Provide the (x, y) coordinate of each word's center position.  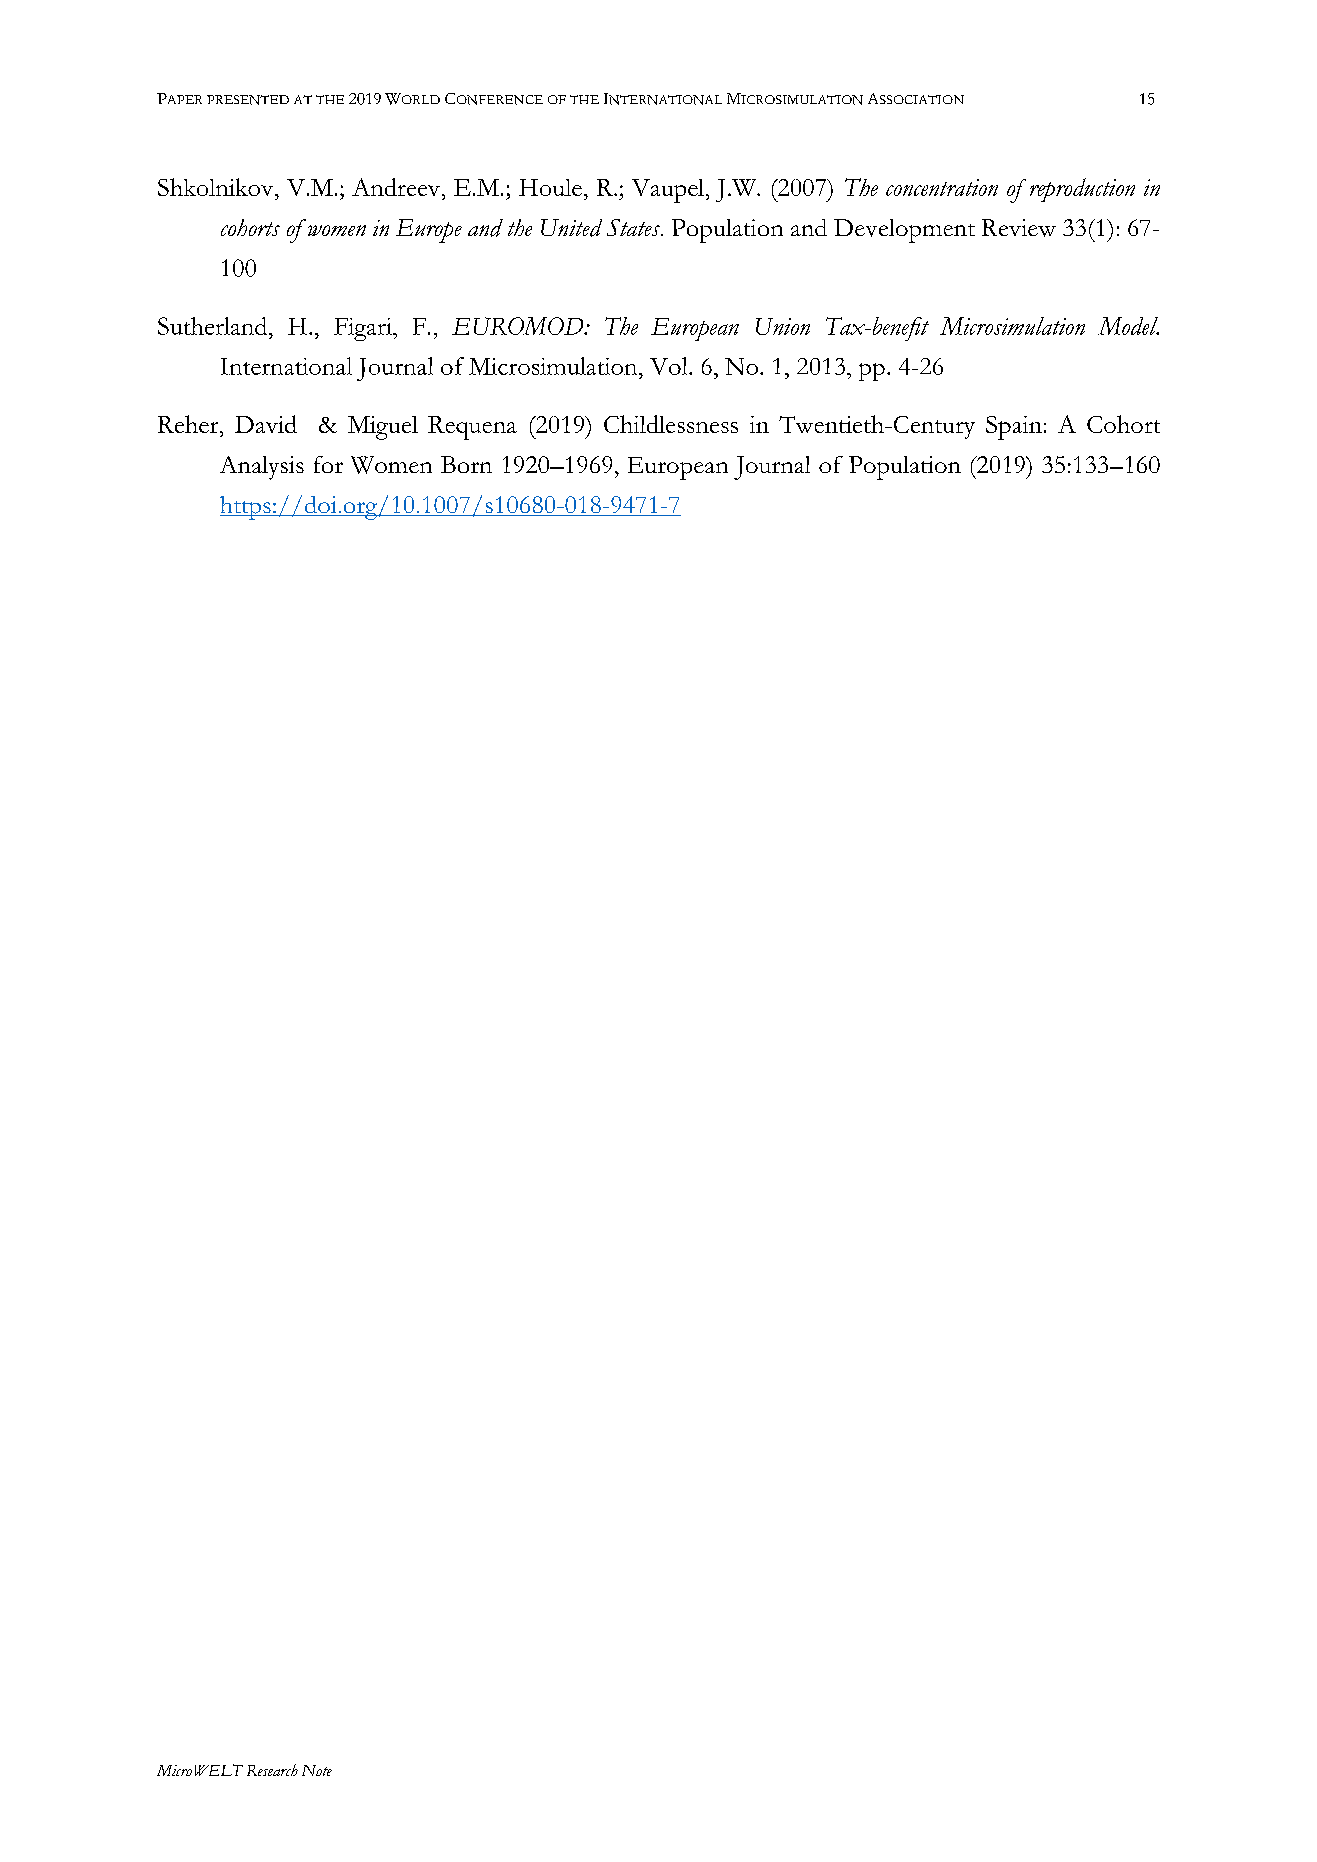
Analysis (262, 468)
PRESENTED (248, 100)
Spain (1014, 428)
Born (466, 464)
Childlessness (671, 424)
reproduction (1082, 190)
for (328, 464)
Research (272, 1770)
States (634, 227)
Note (317, 1770)
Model (1128, 326)
